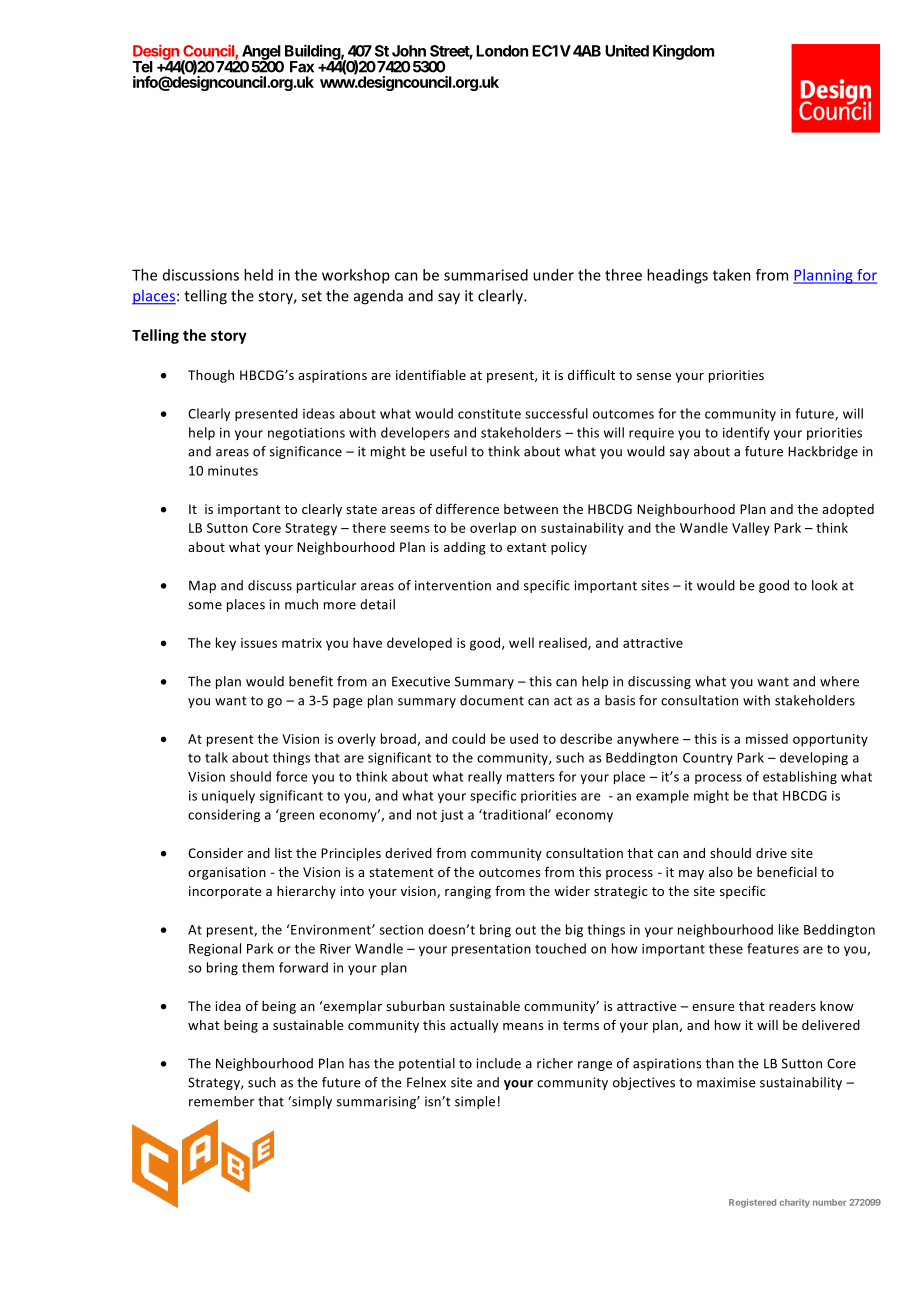  I want to click on issues, so click(259, 643).
